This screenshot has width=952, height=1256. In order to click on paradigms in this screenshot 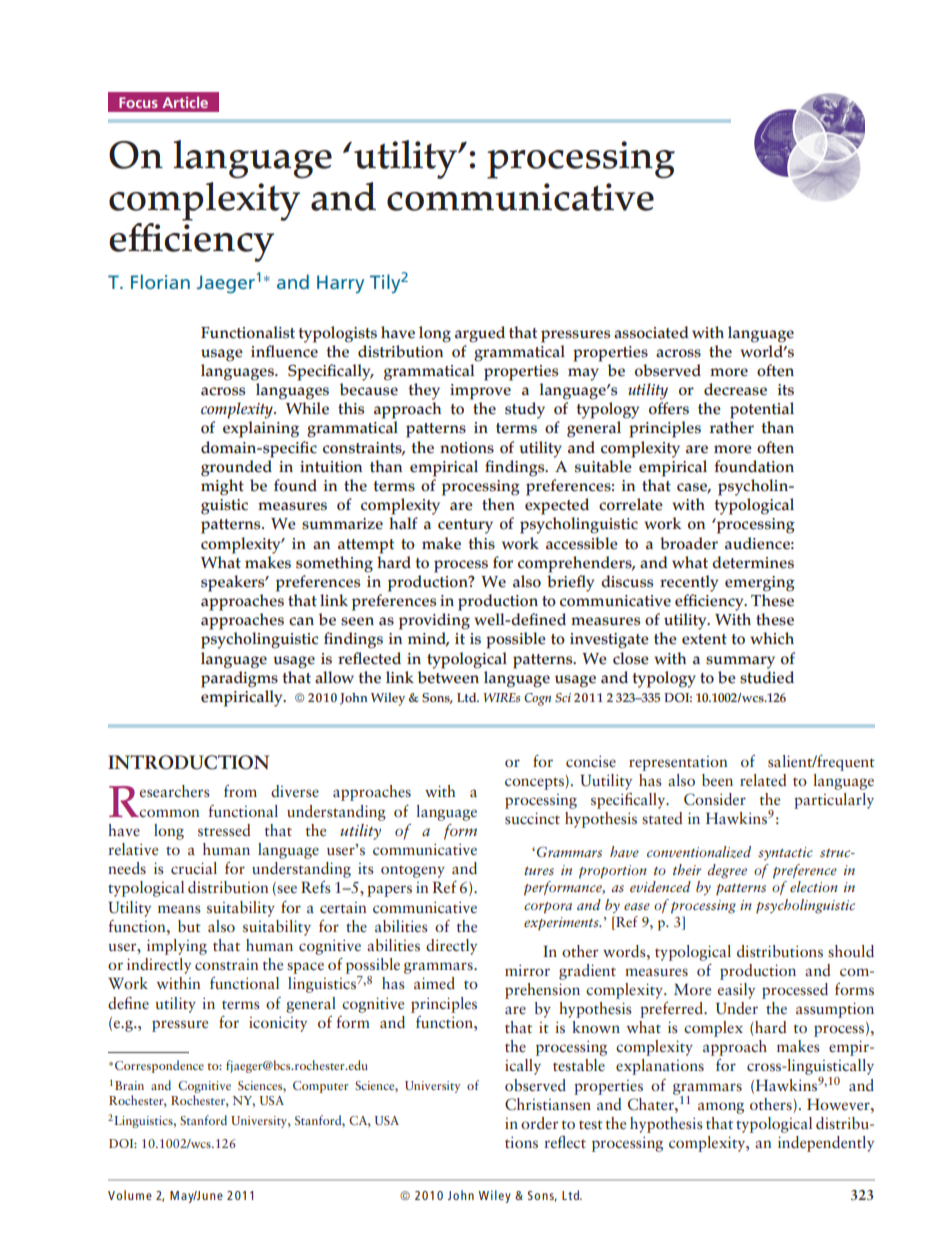, I will do `click(239, 679)`.
